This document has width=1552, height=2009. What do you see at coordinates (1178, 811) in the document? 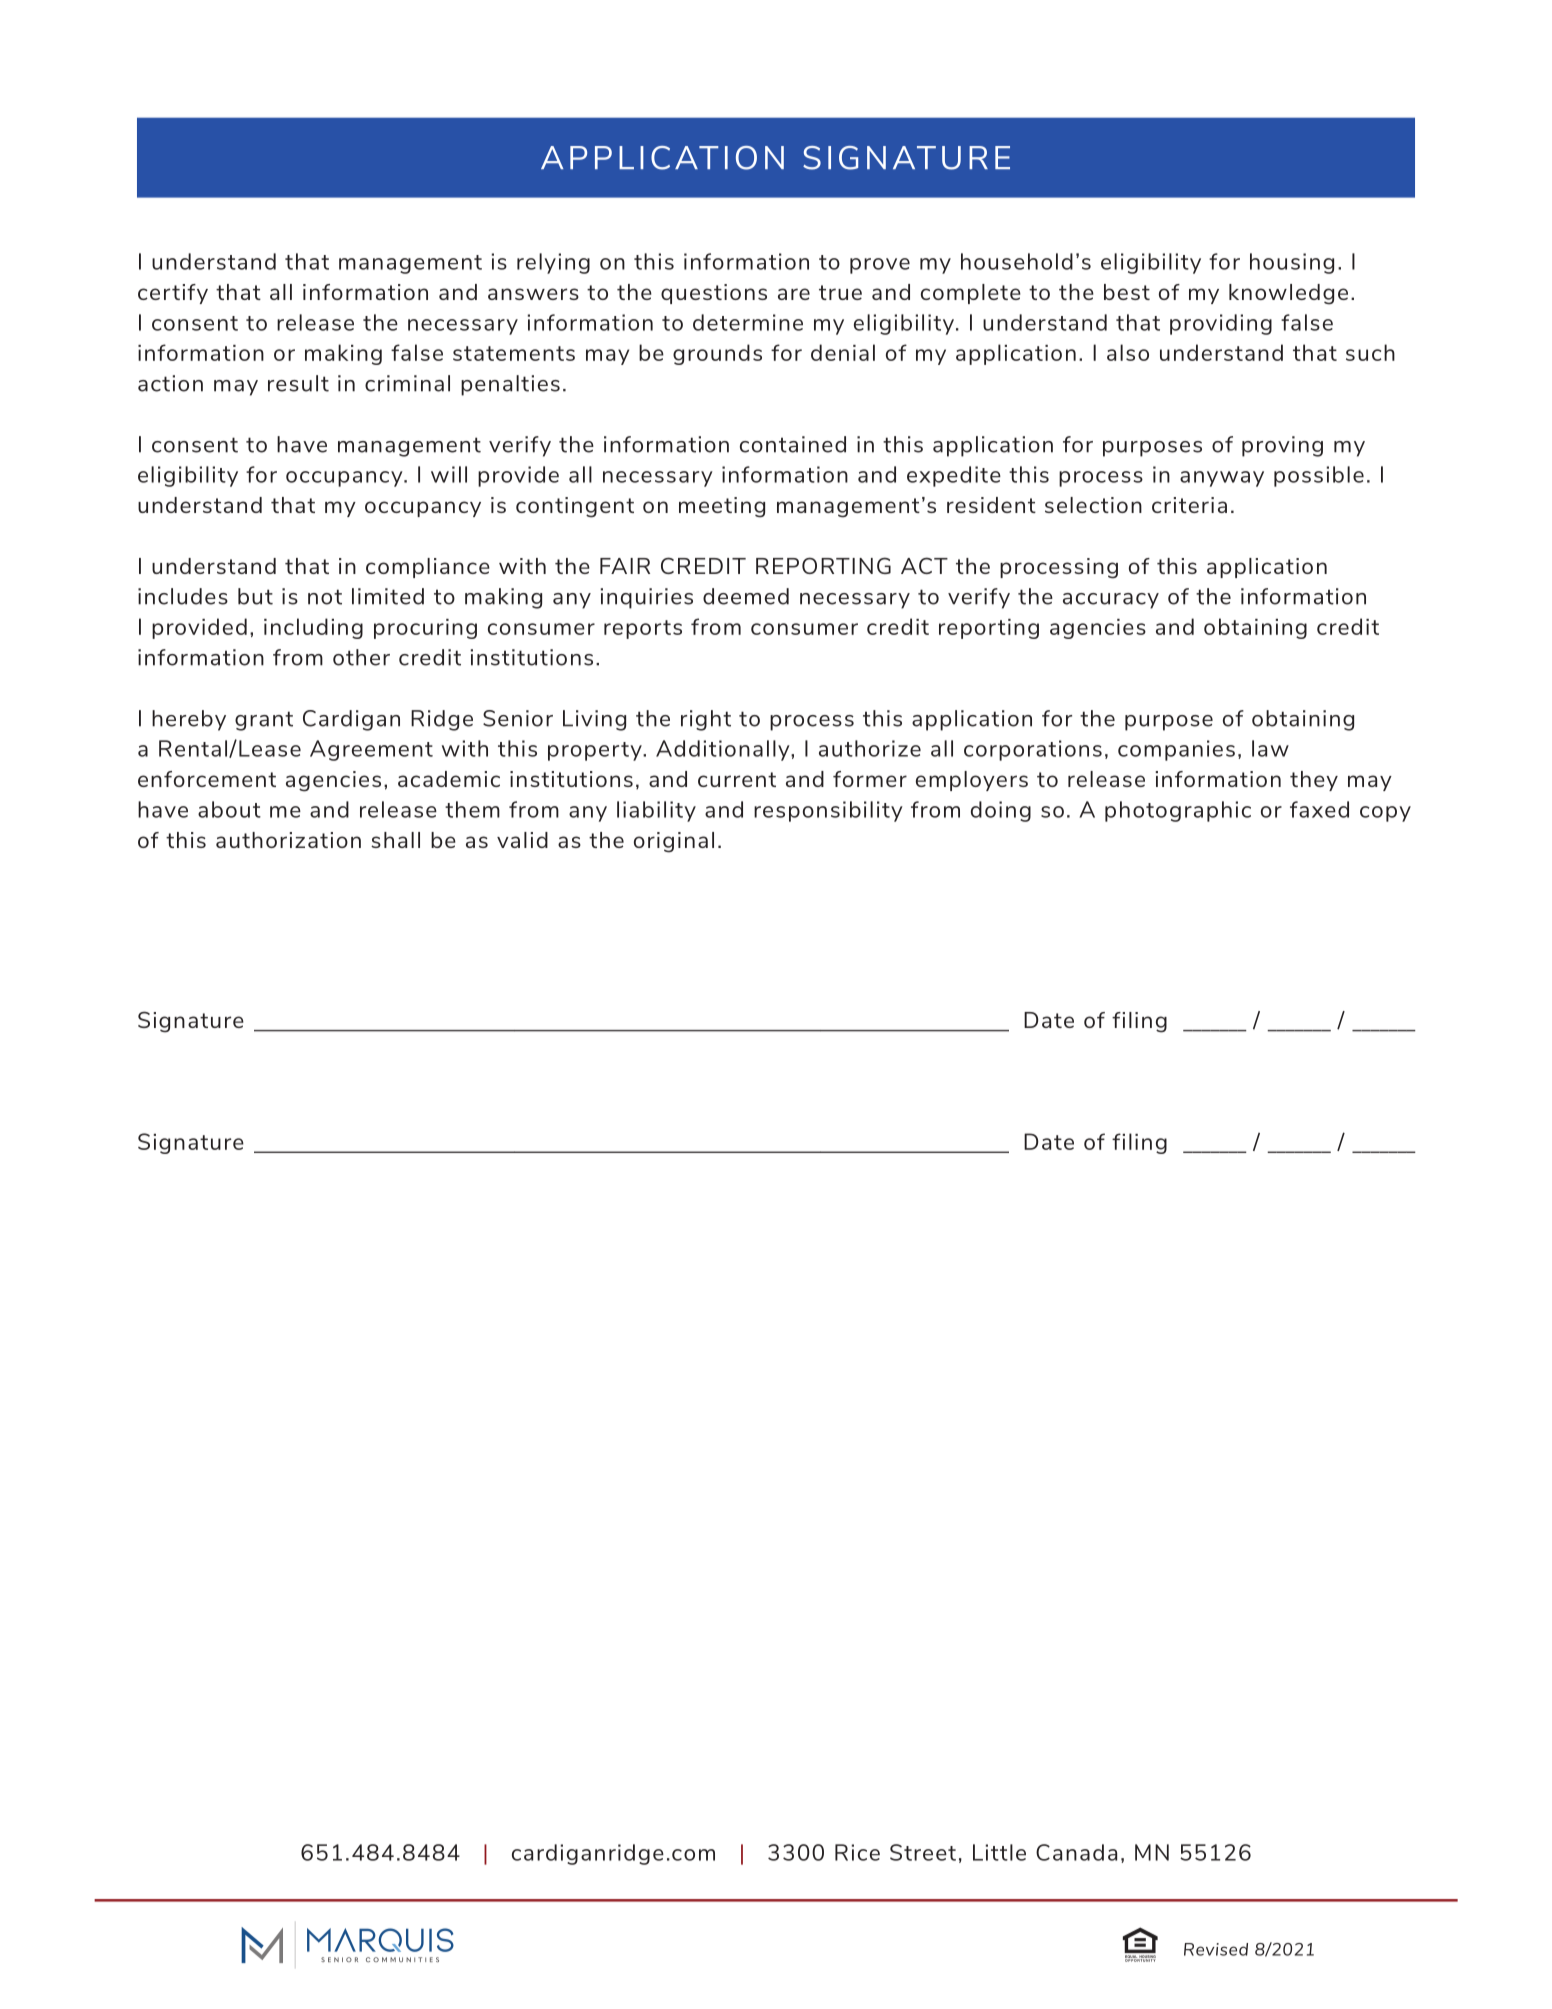
I see `photographic` at bounding box center [1178, 811].
